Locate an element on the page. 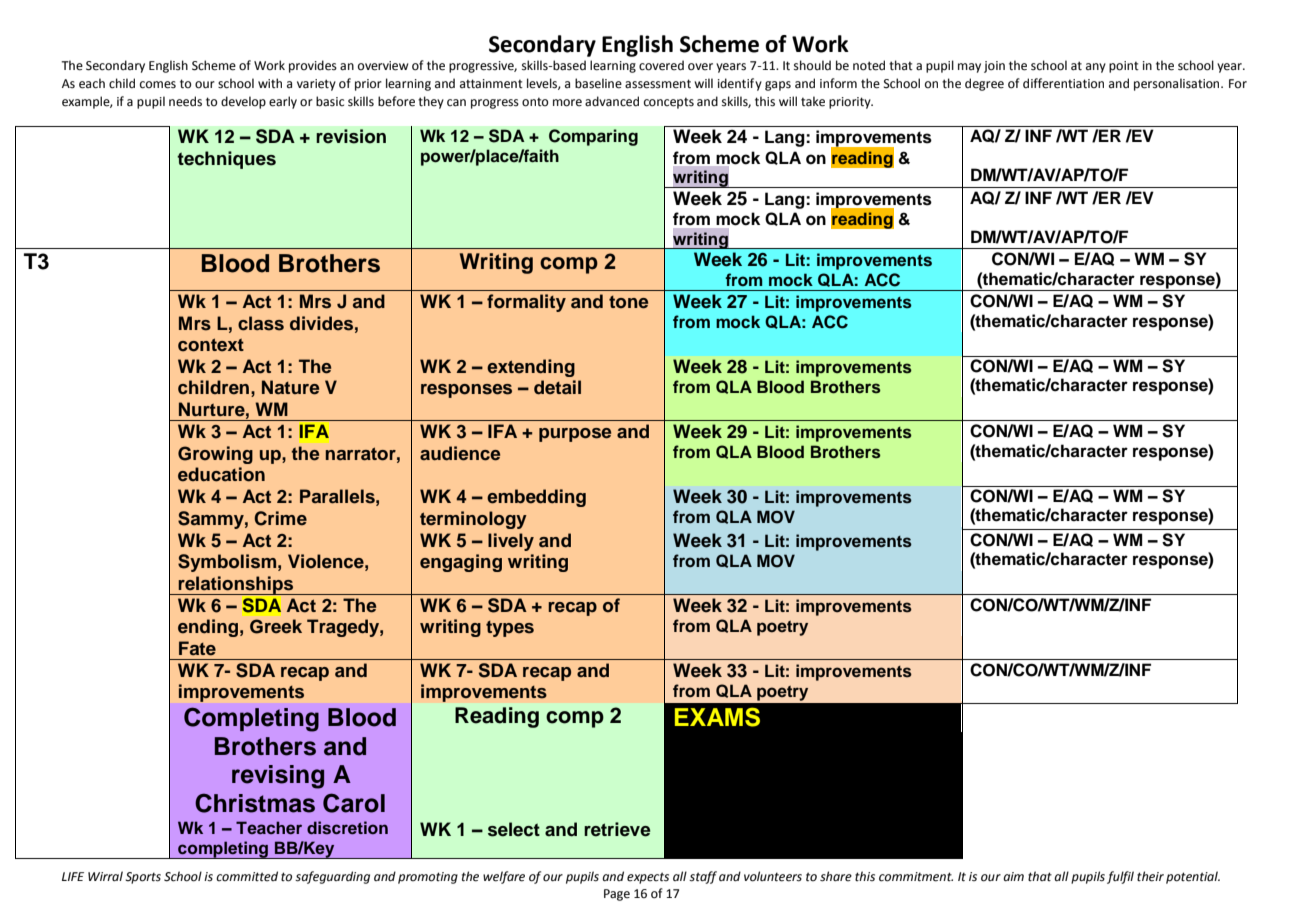 The height and width of the page is (924, 1307). needs is located at coordinates (185, 101).
